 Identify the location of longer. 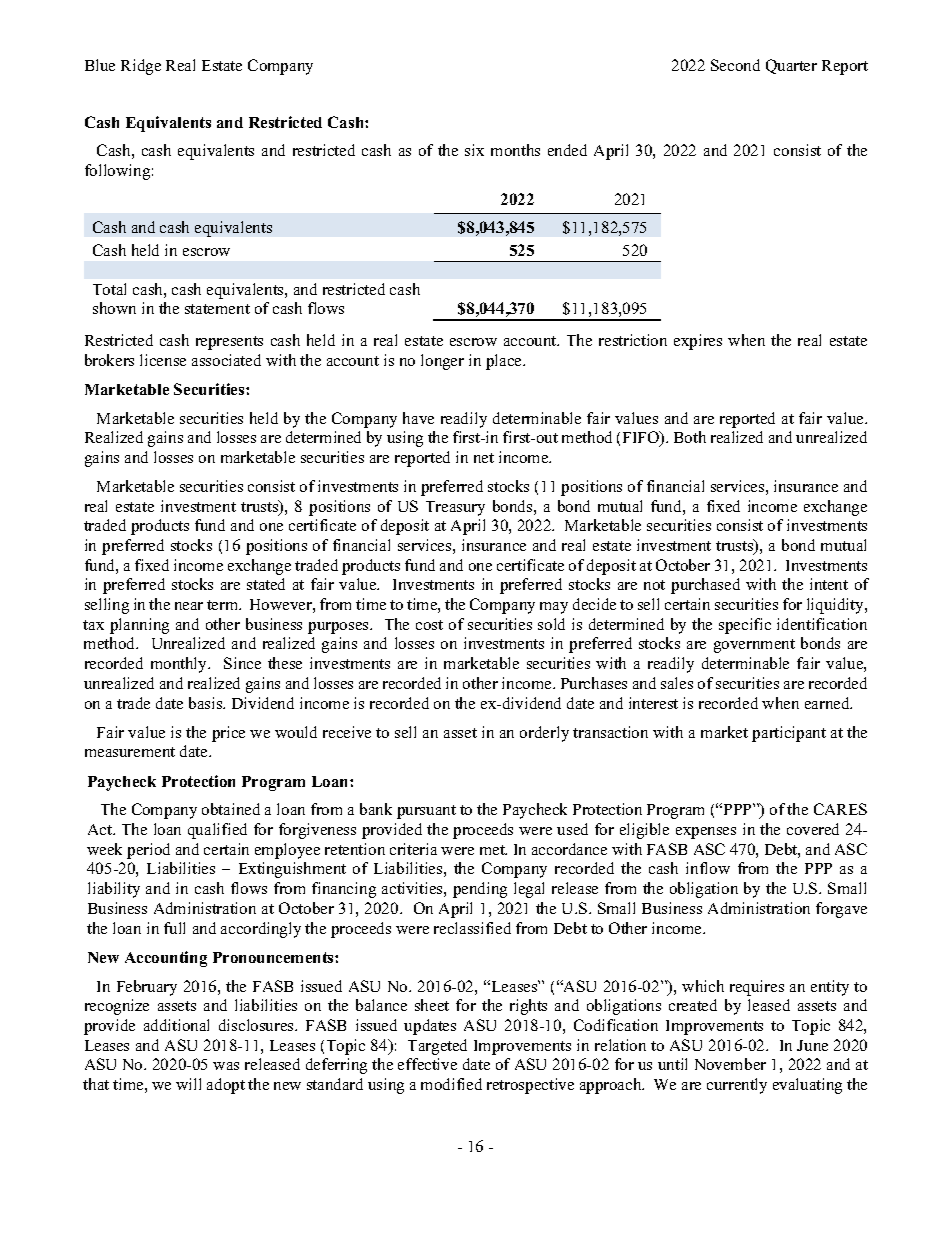
(442, 362).
